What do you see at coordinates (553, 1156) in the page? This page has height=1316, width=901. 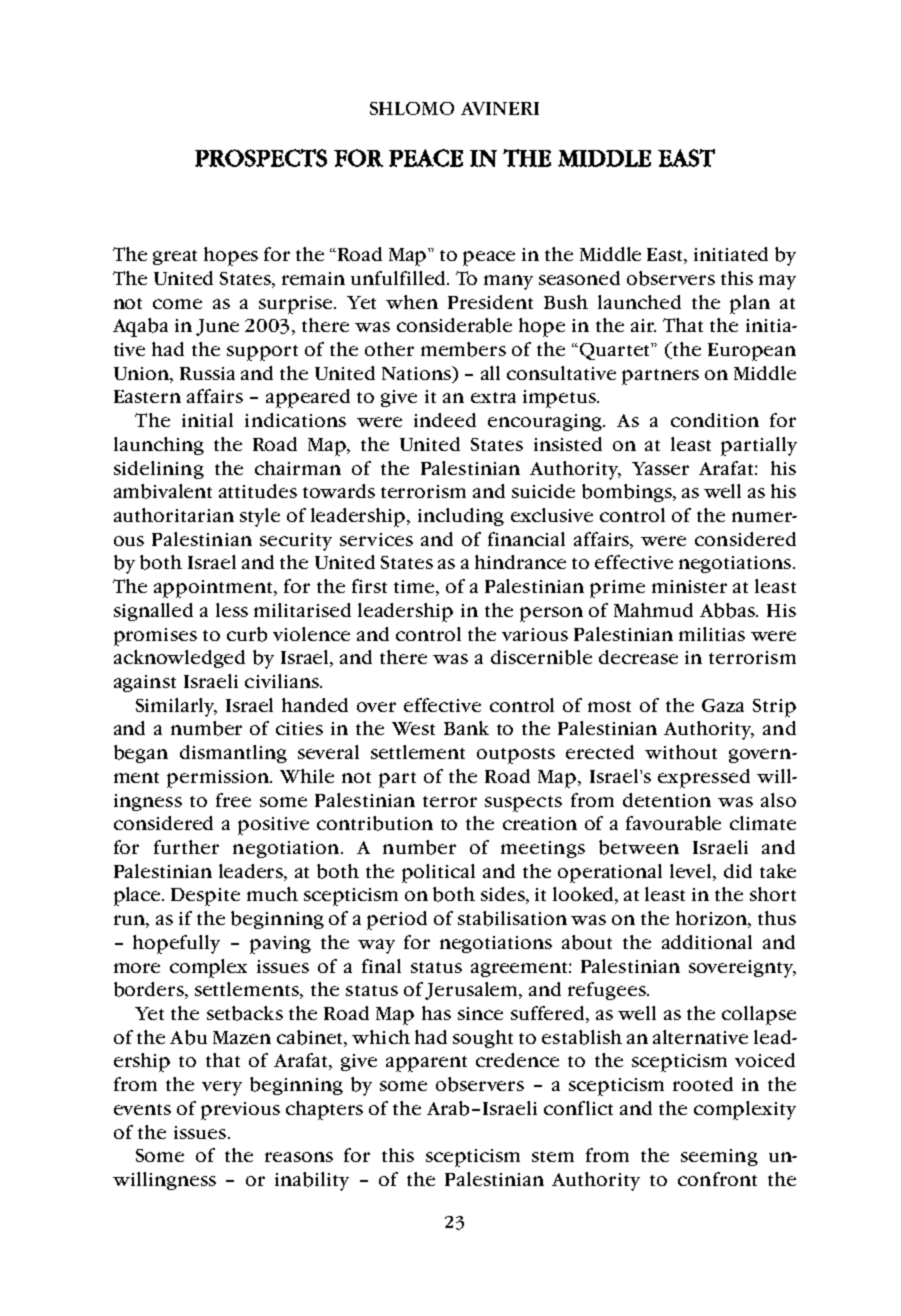 I see `stem` at bounding box center [553, 1156].
